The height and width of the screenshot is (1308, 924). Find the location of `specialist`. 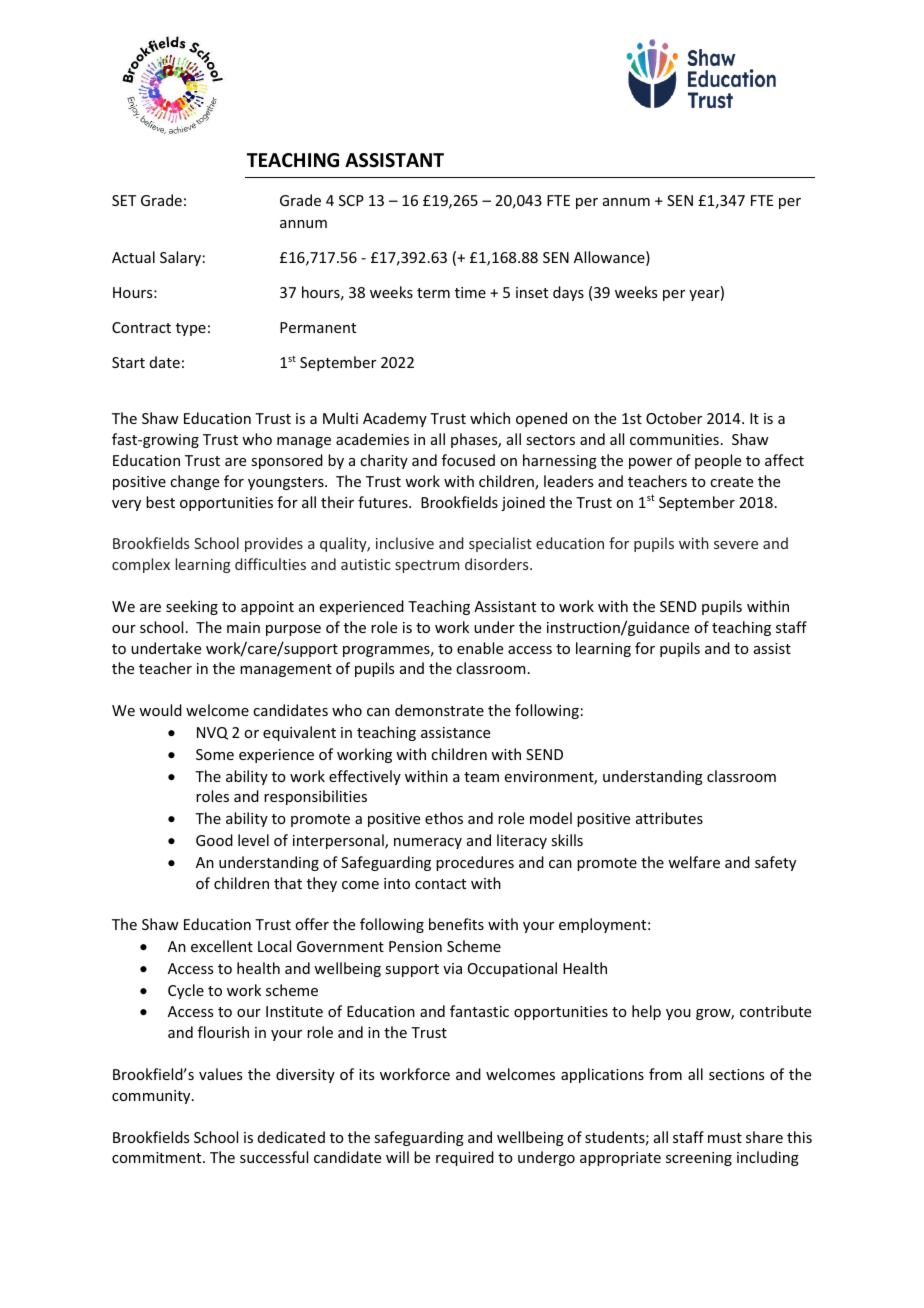

specialist is located at coordinates (500, 544).
